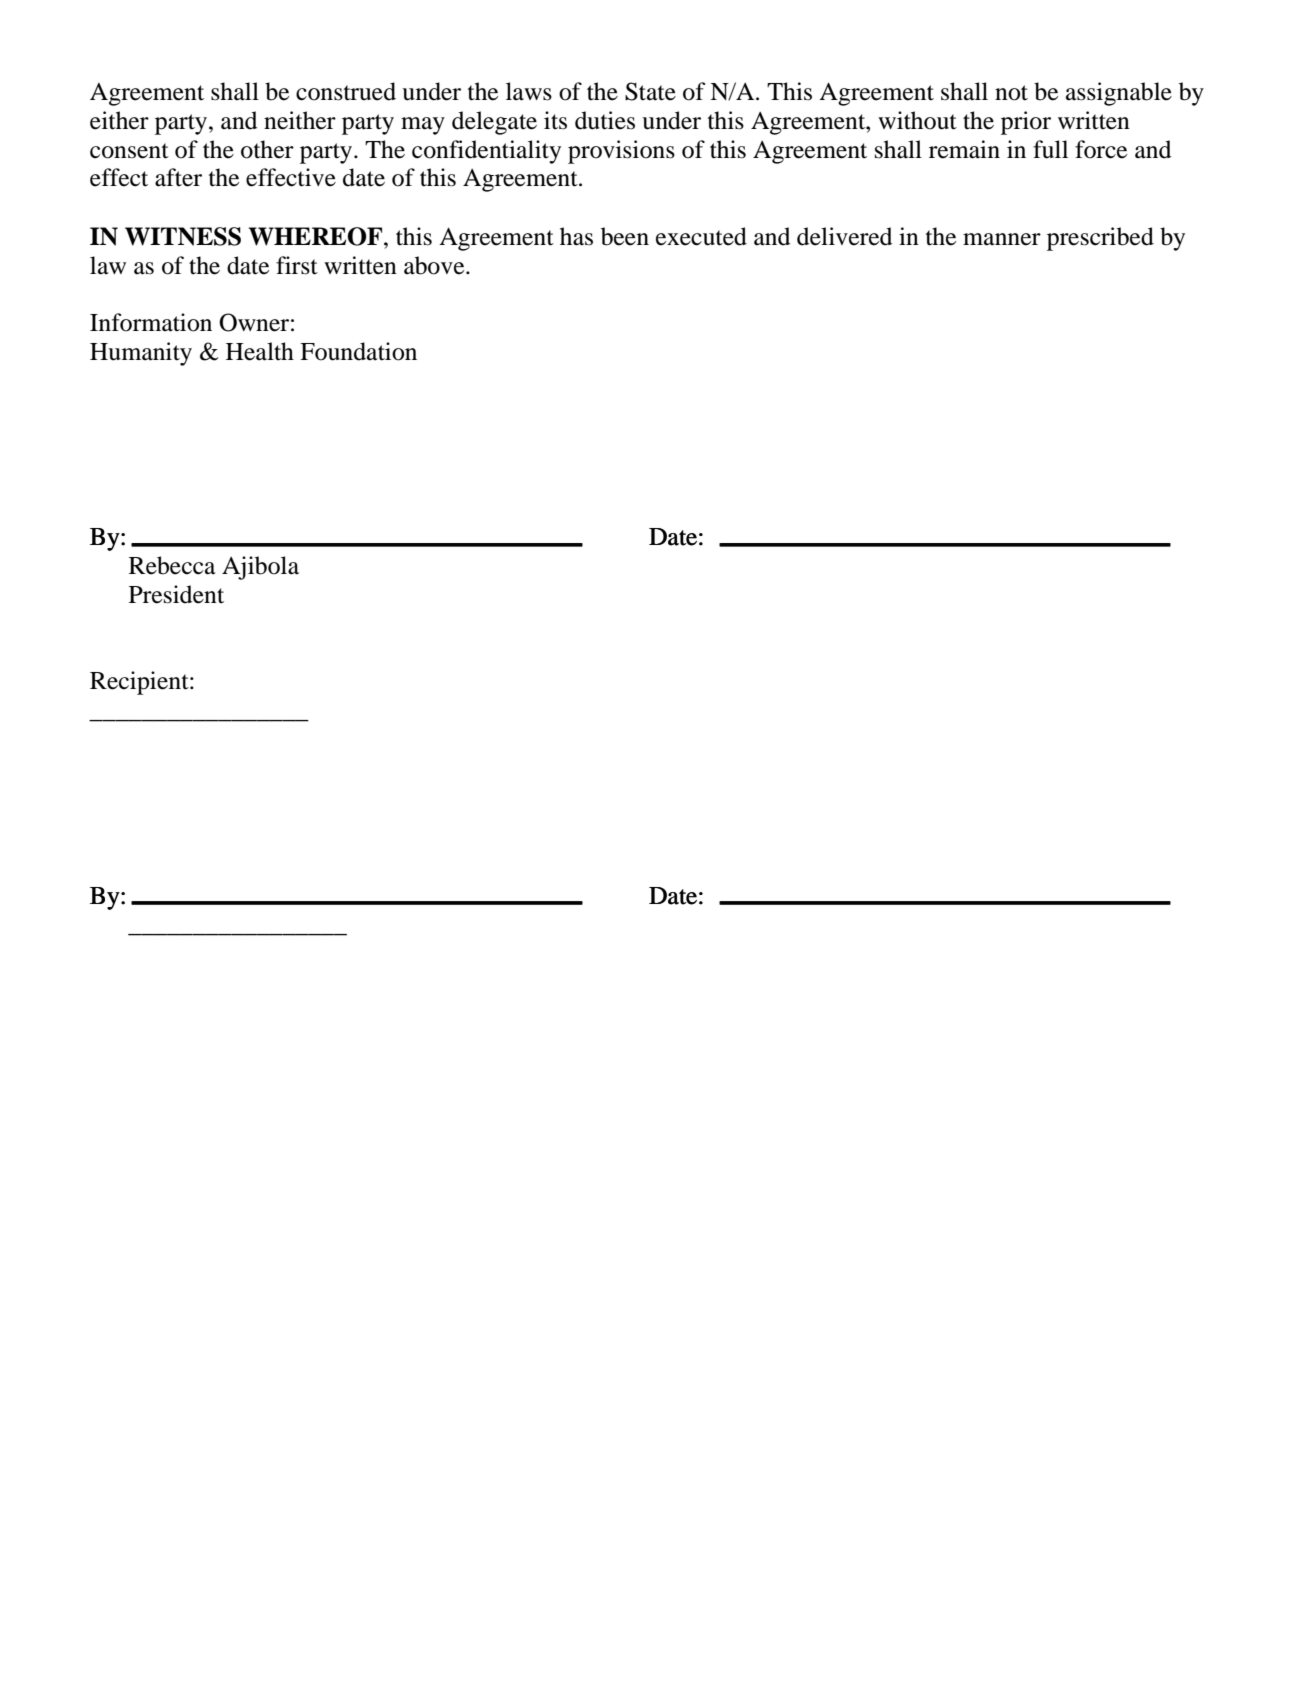 This page has height=1696, width=1311. I want to click on duties, so click(605, 120).
